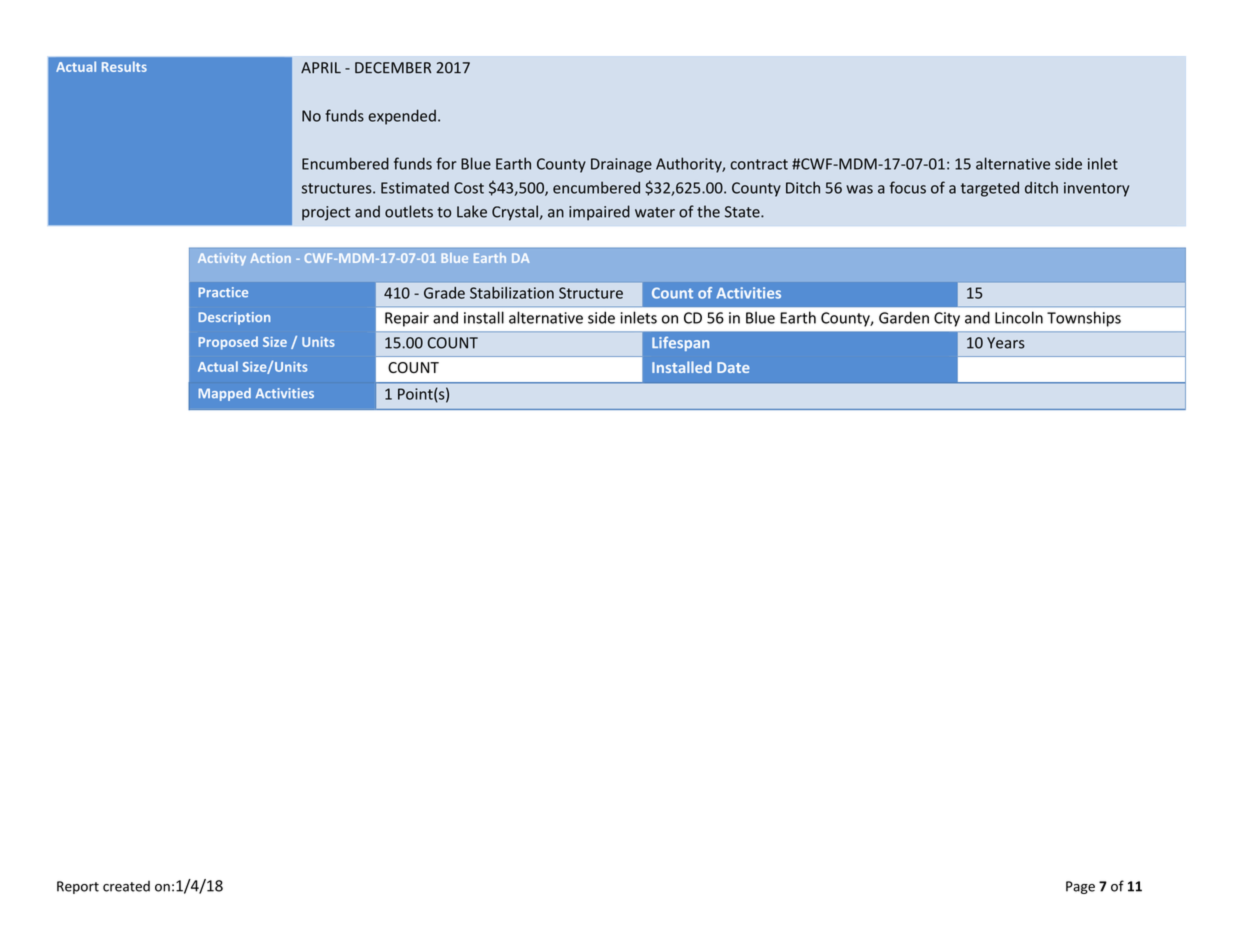 Image resolution: width=1233 pixels, height=952 pixels. Describe the element at coordinates (733, 367) in the screenshot. I see `Date` at that location.
